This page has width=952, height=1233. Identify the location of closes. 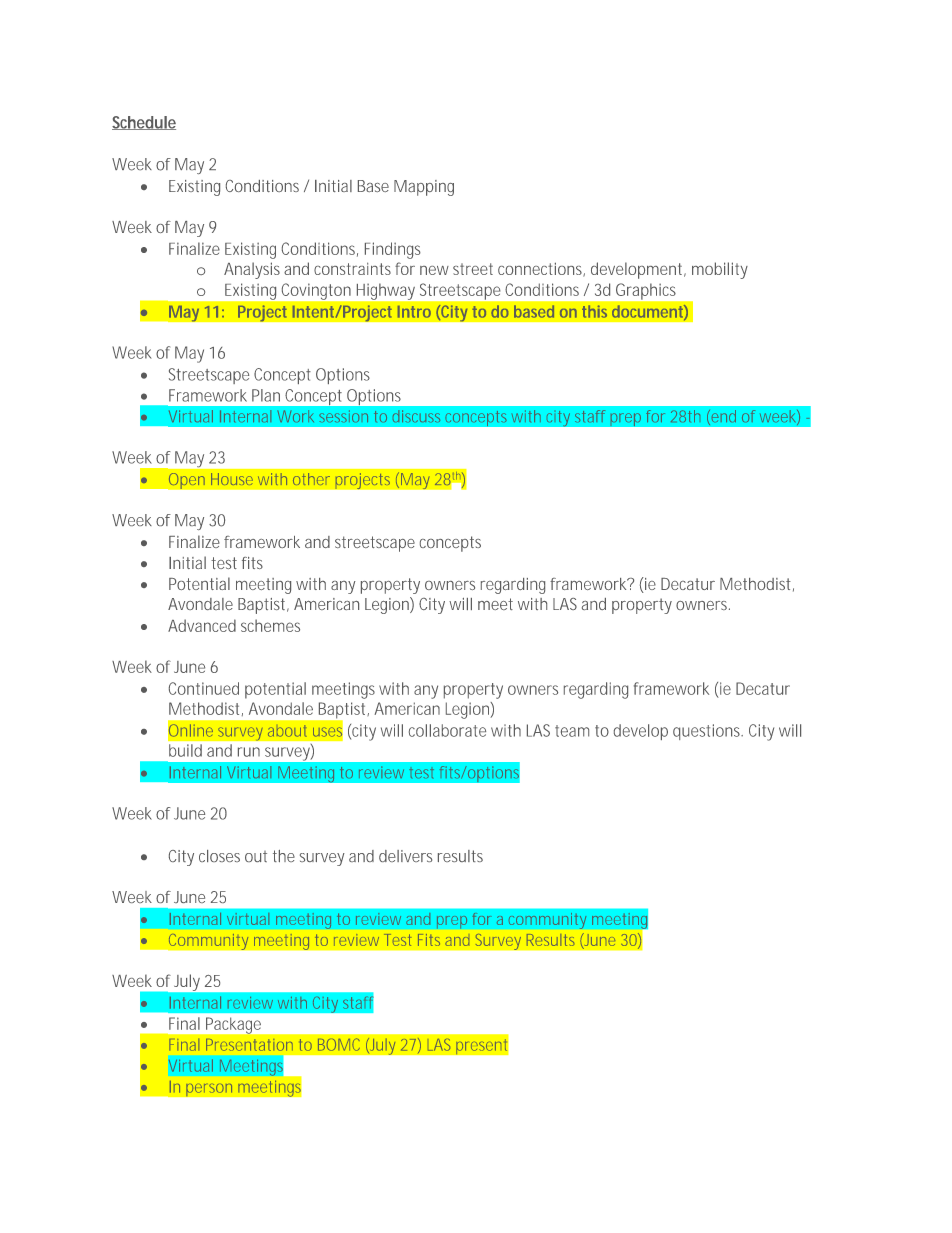
(219, 856).
